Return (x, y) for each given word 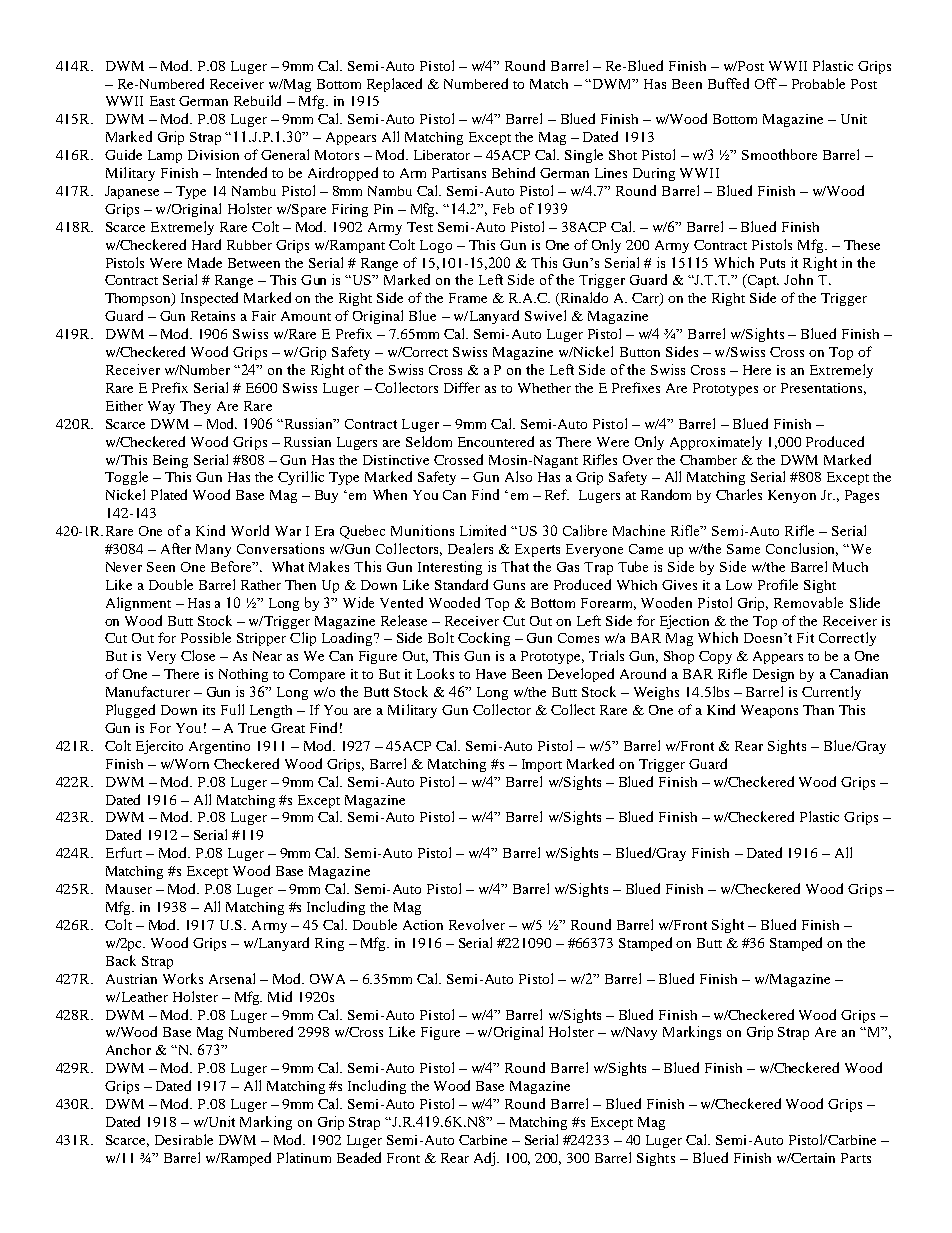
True (252, 728)
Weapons (769, 711)
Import (542, 765)
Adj (486, 1159)
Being (170, 461)
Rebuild (257, 100)
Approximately (716, 443)
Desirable (184, 1139)
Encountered (496, 441)
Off (766, 83)
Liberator (442, 155)
